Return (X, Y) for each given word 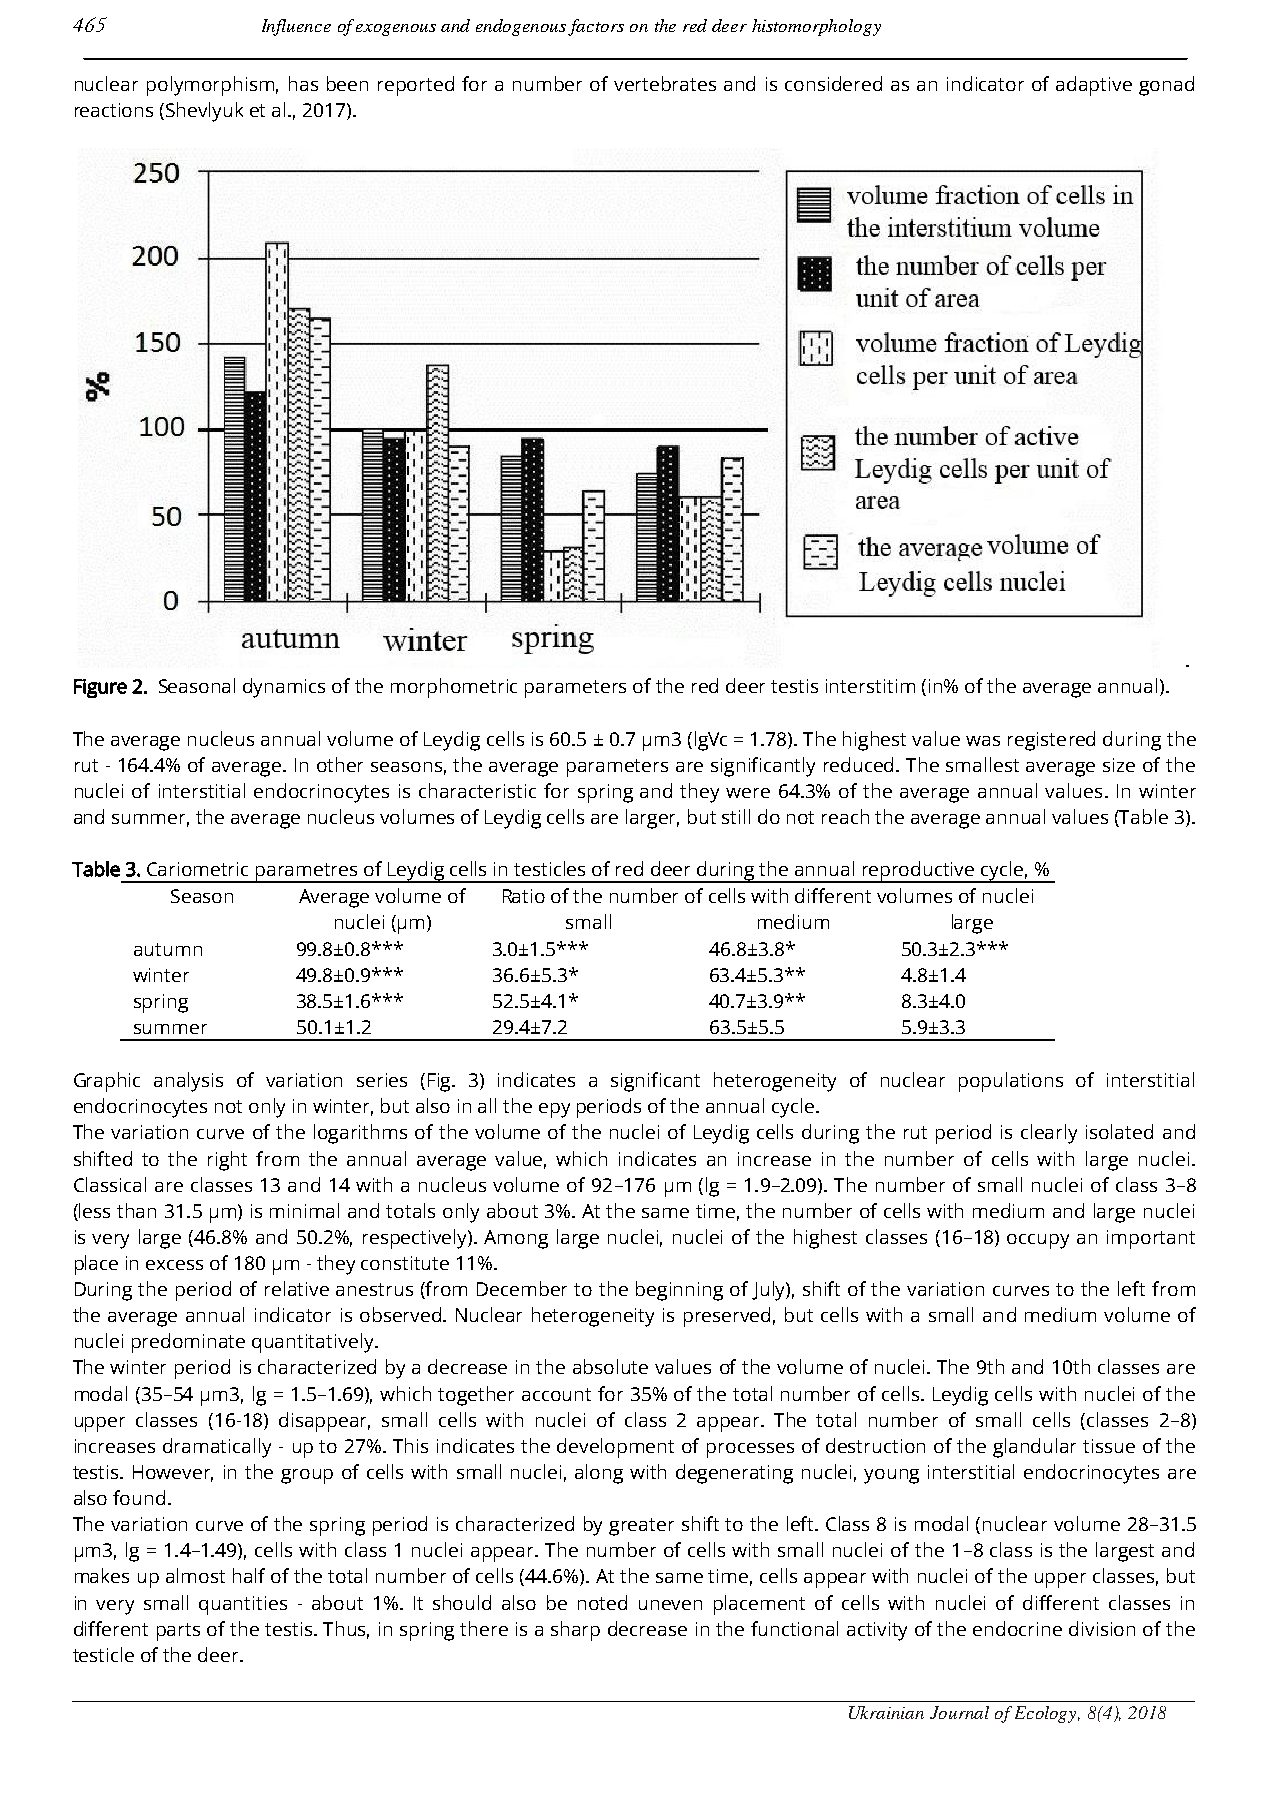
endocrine (1017, 1628)
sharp (575, 1631)
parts (178, 1632)
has (303, 83)
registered (1051, 741)
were (748, 793)
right (227, 1161)
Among (516, 1239)
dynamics (284, 688)
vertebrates (665, 83)
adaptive (1094, 86)
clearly (1049, 1134)
